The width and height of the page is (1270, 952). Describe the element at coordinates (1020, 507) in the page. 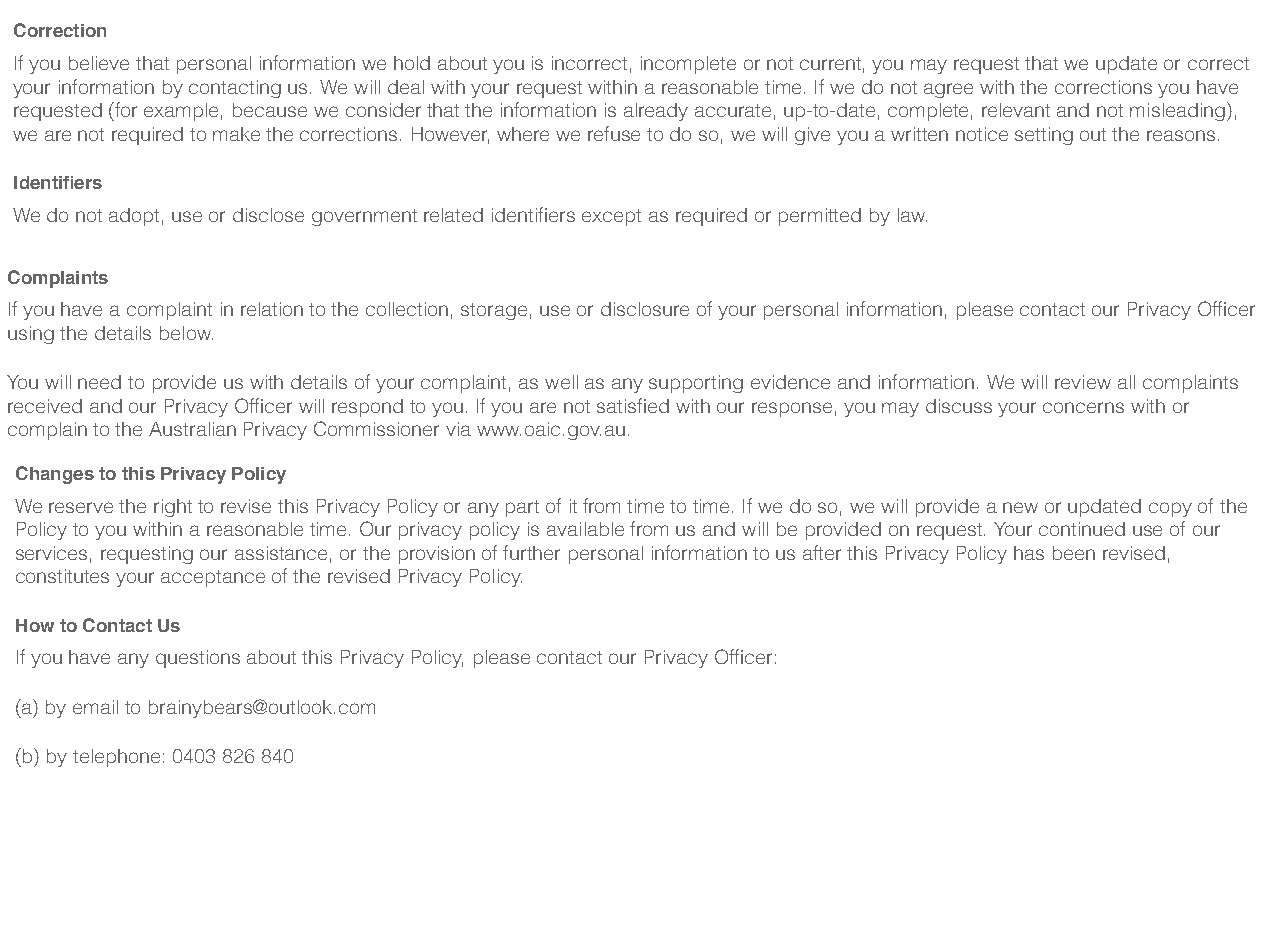

I see `new` at that location.
